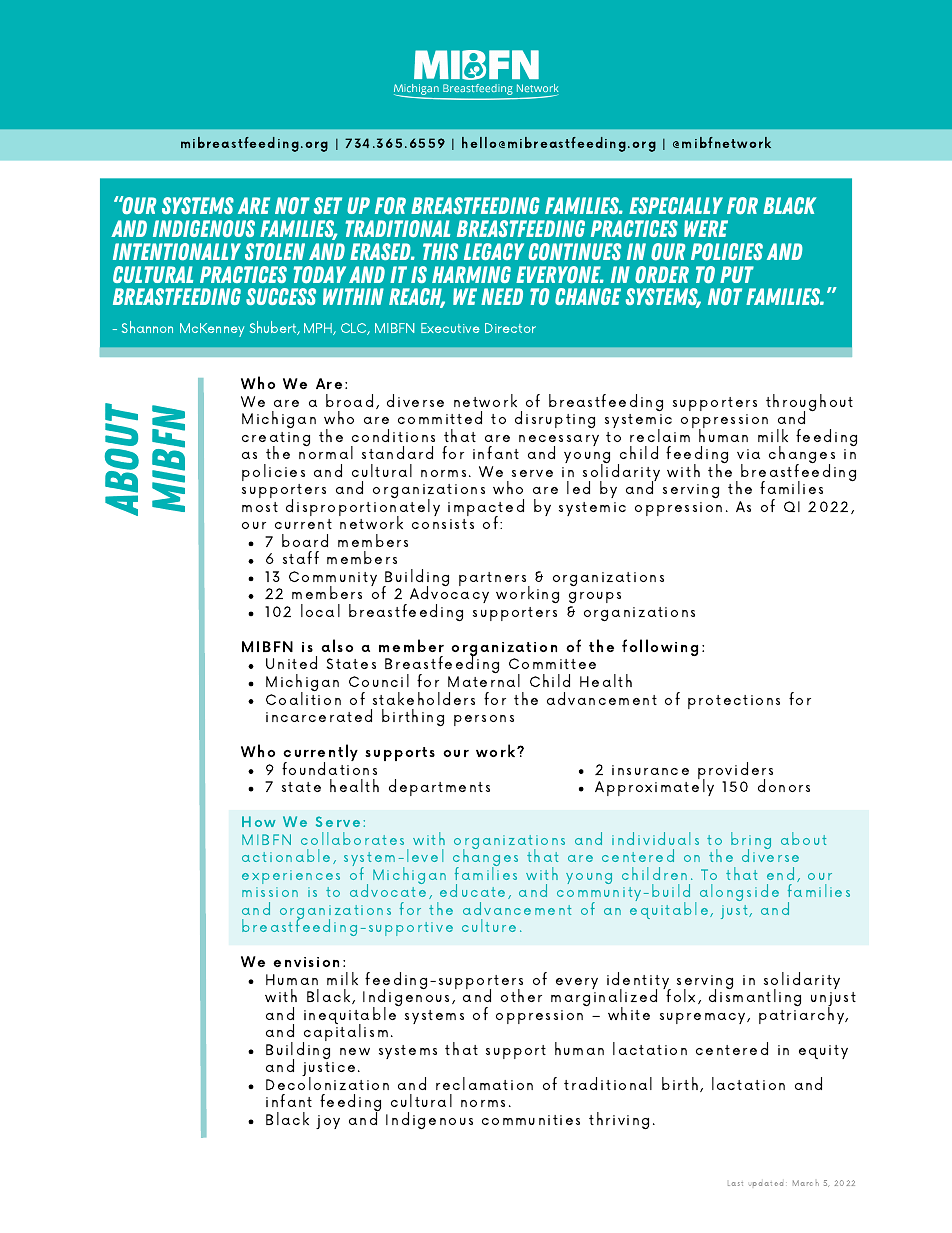 The image size is (952, 1233). I want to click on creating, so click(276, 440).
